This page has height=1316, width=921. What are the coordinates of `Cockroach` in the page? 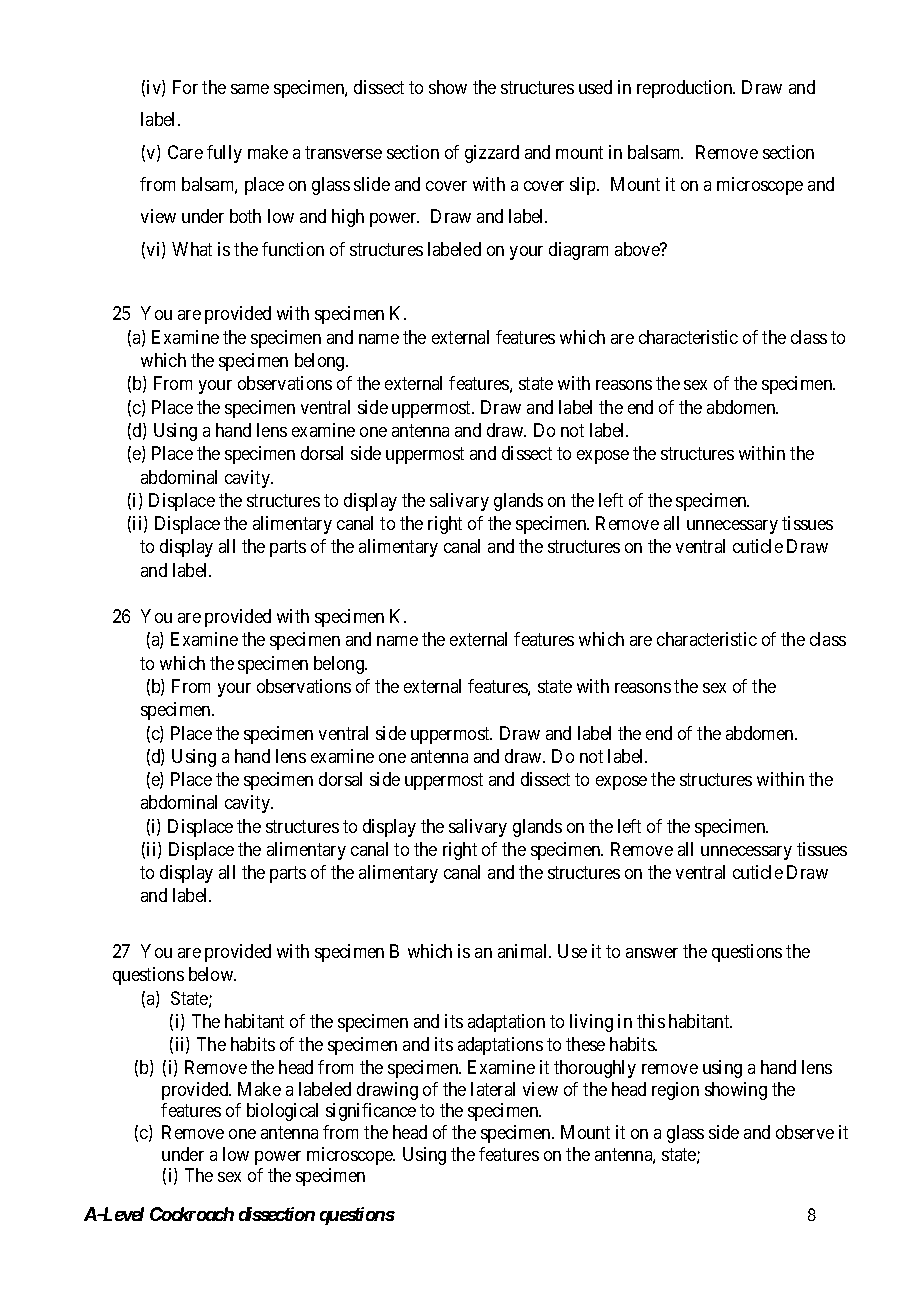 It's located at (192, 1214).
